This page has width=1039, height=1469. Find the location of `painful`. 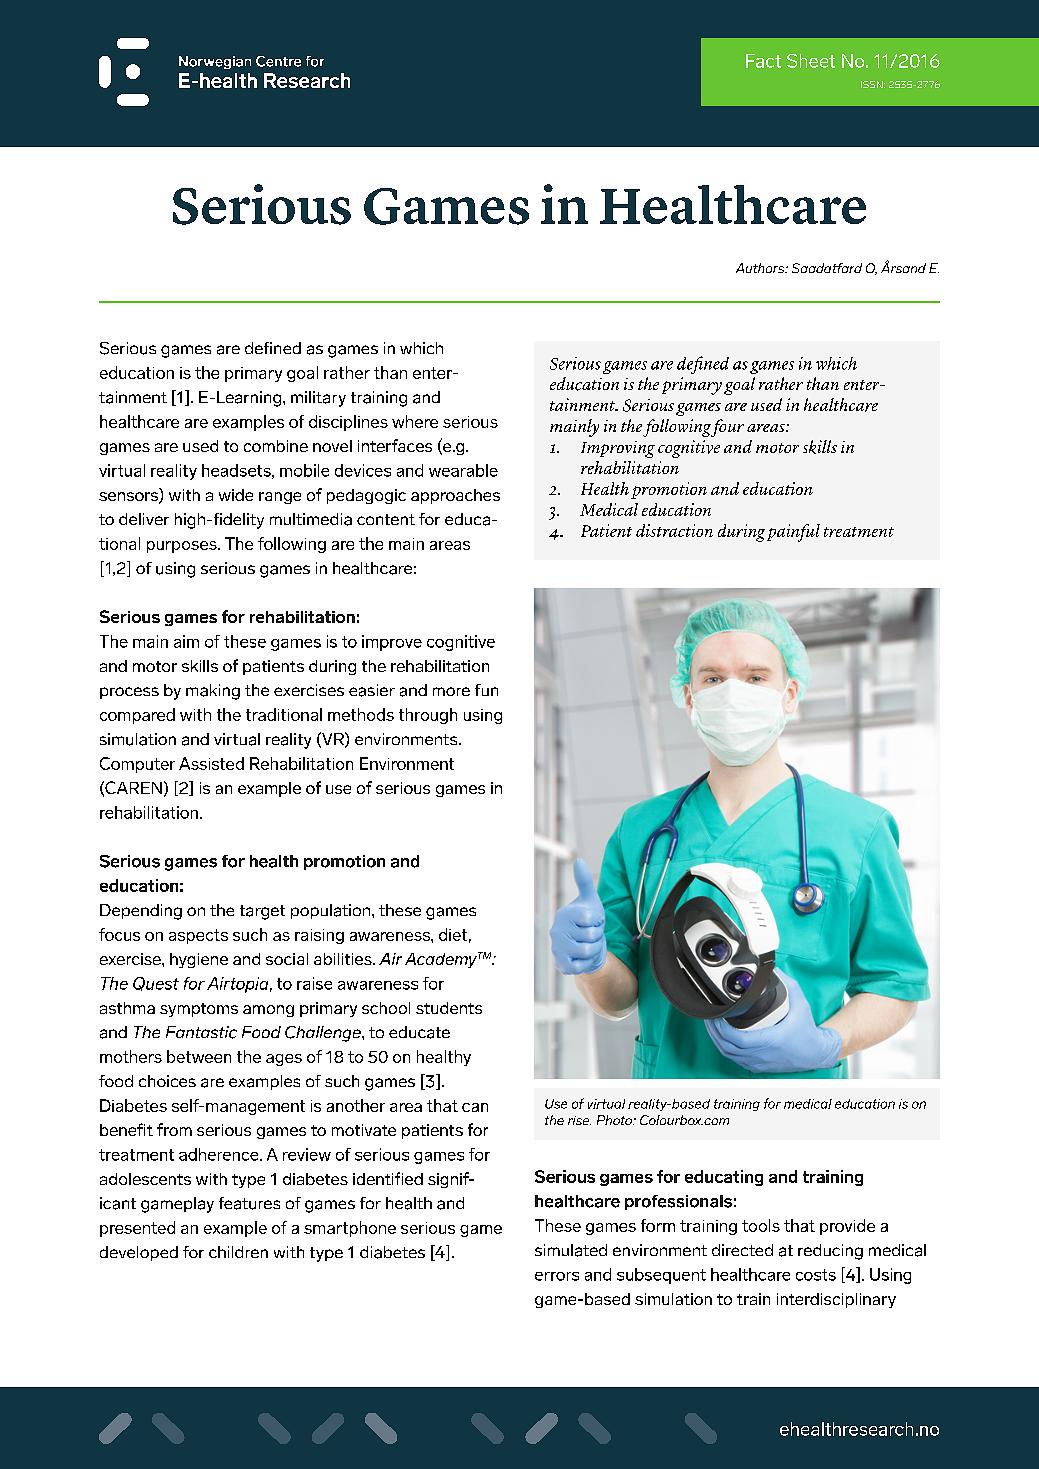

painful is located at coordinates (793, 533).
